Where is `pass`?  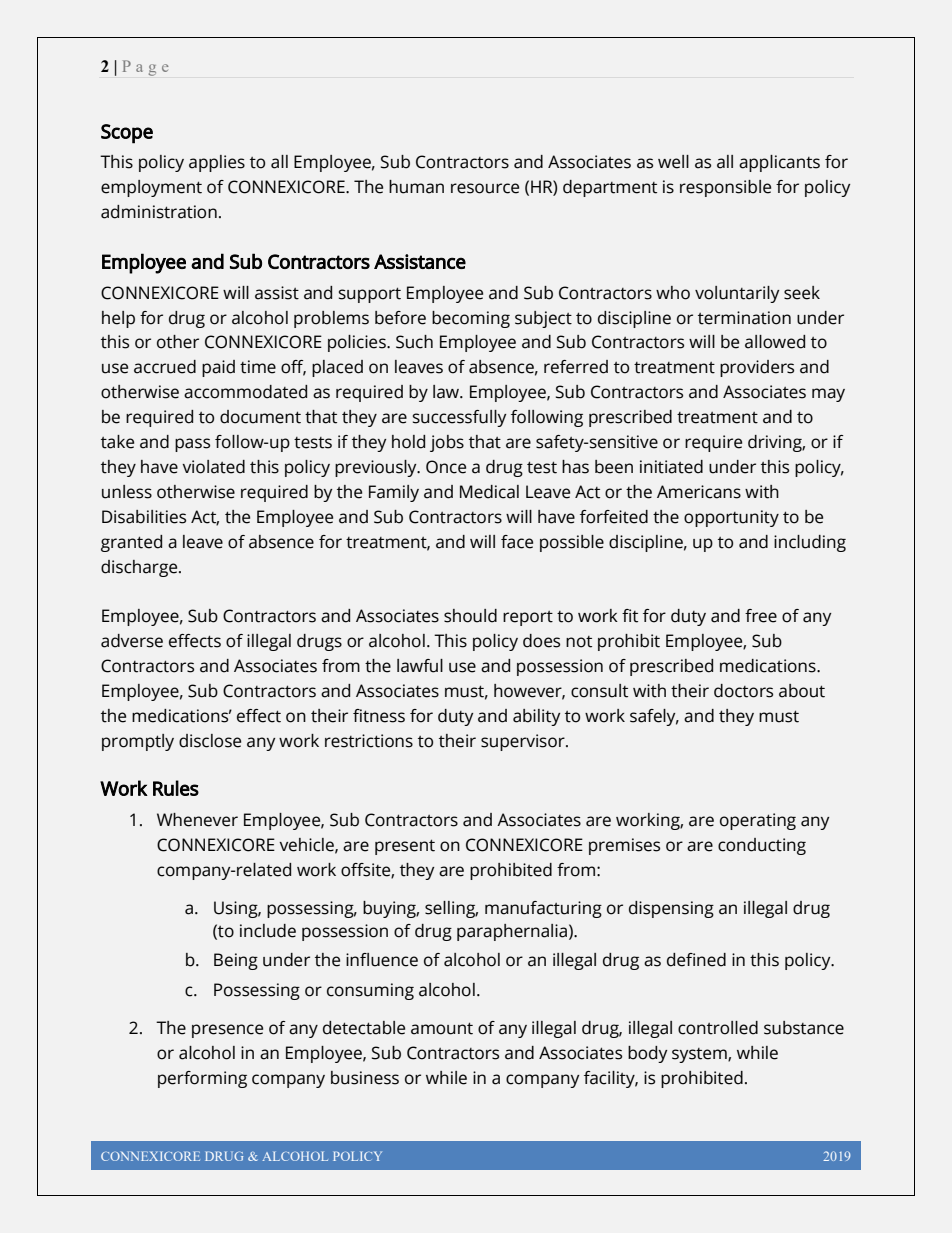
pass is located at coordinates (192, 445).
